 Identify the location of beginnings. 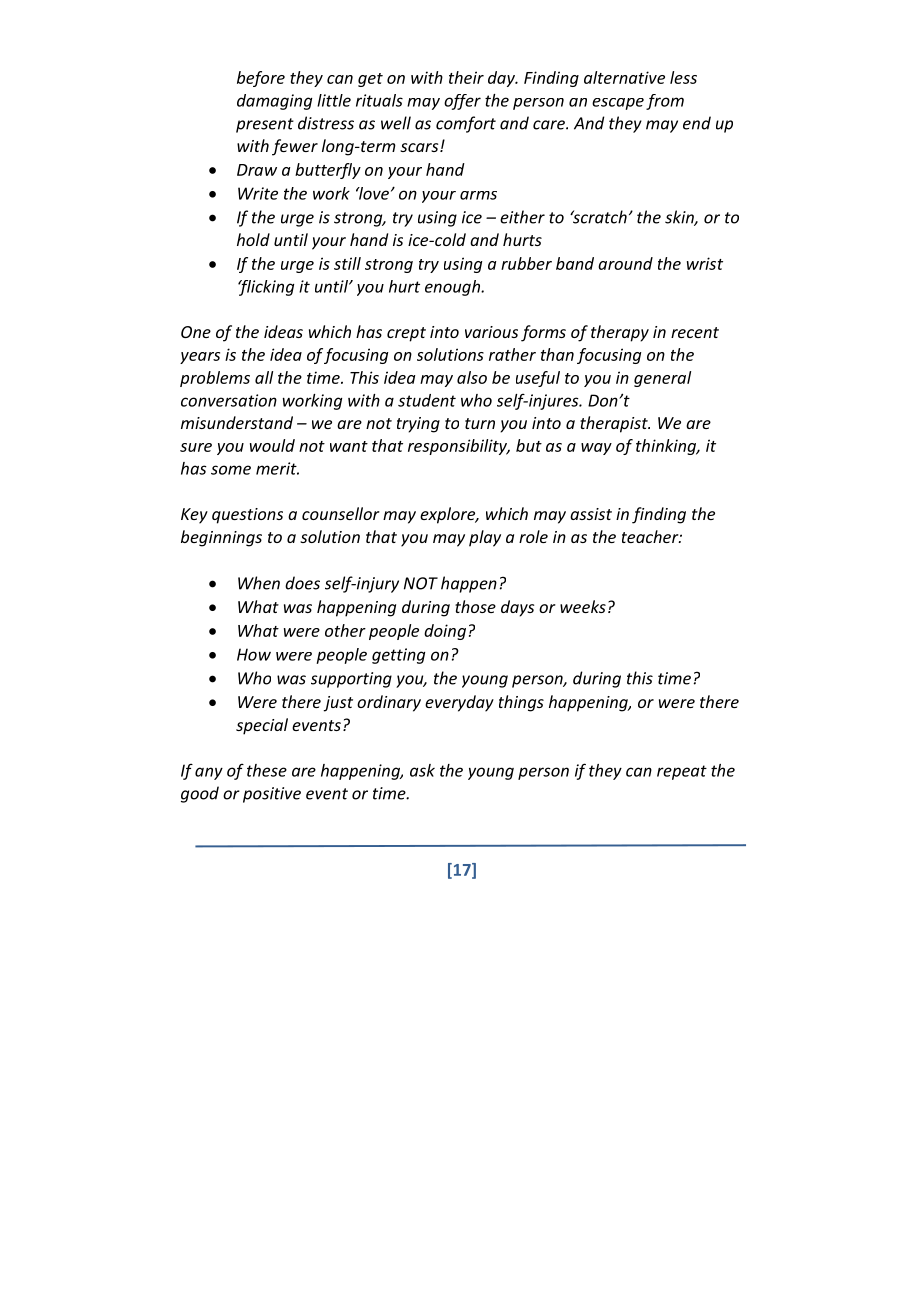
(221, 538).
